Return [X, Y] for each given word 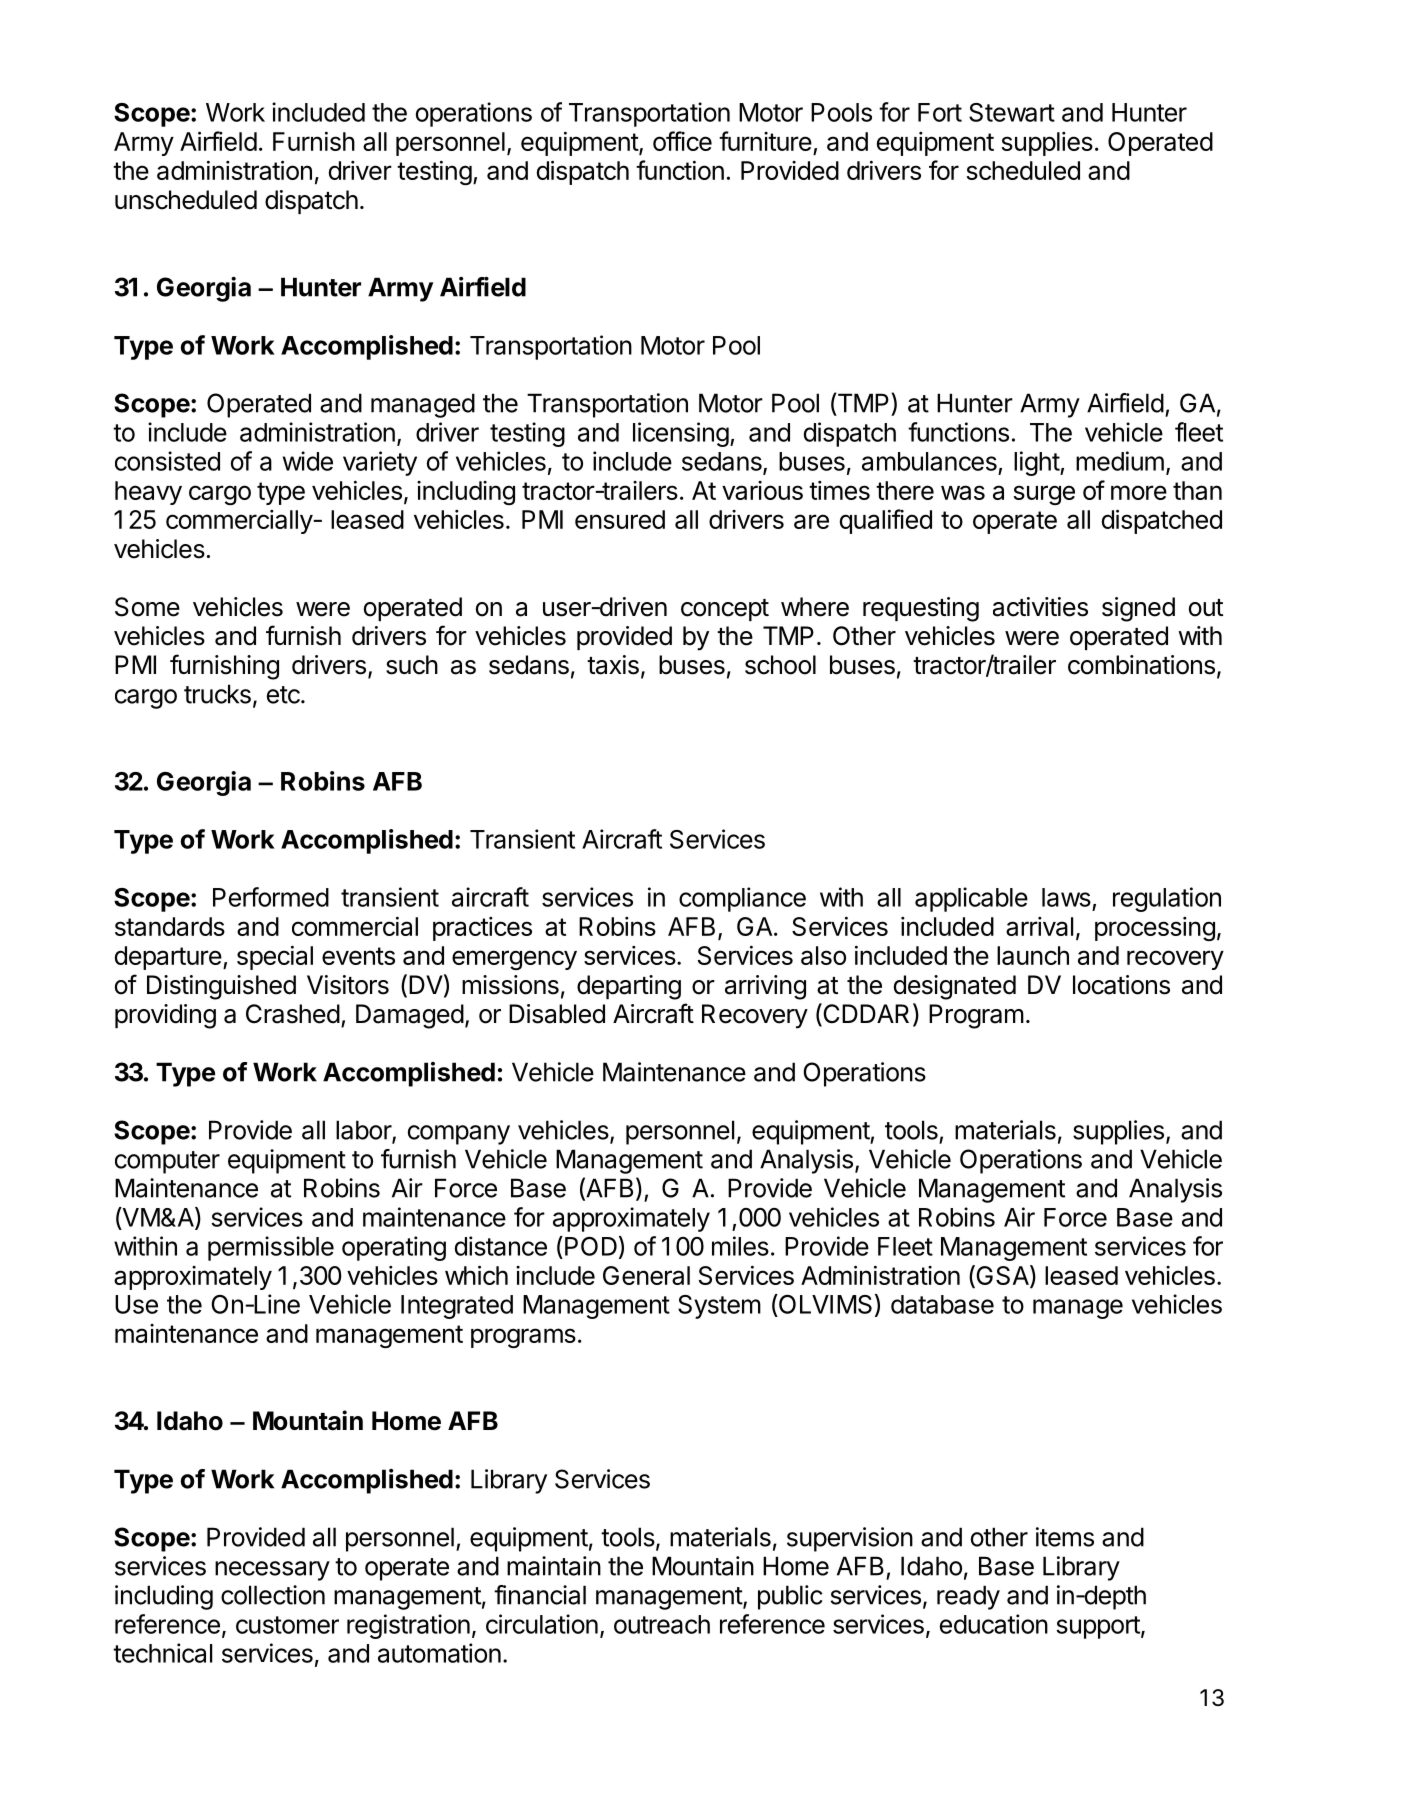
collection [273, 1595]
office [682, 141]
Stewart [1012, 112]
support [1098, 1627]
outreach [662, 1624]
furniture [765, 141]
